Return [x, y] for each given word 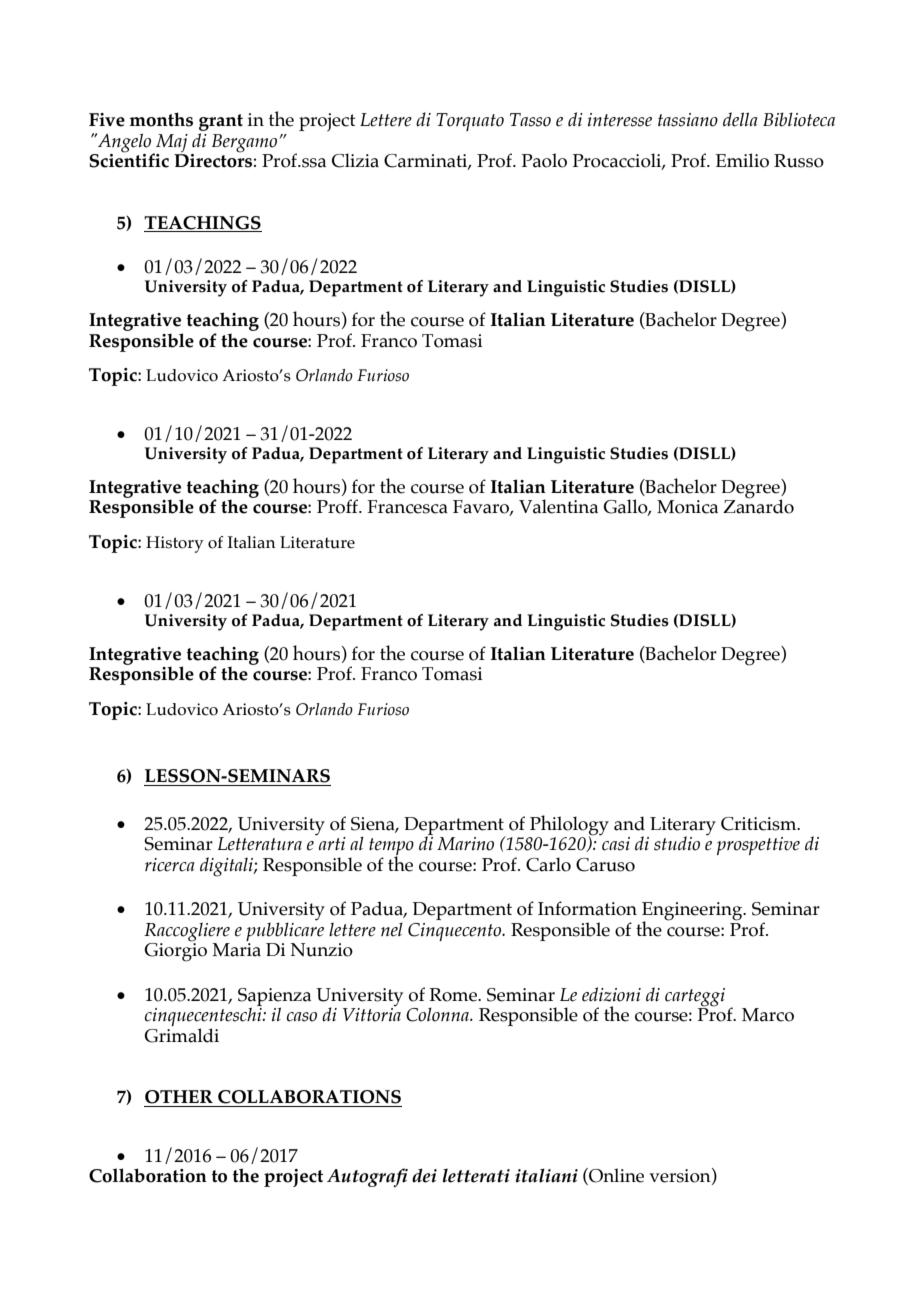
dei [424, 1175]
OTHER [179, 1097]
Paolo [544, 160]
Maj [171, 144]
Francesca [407, 507]
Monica [687, 507]
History [175, 544]
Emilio [742, 160]
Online [615, 1176]
